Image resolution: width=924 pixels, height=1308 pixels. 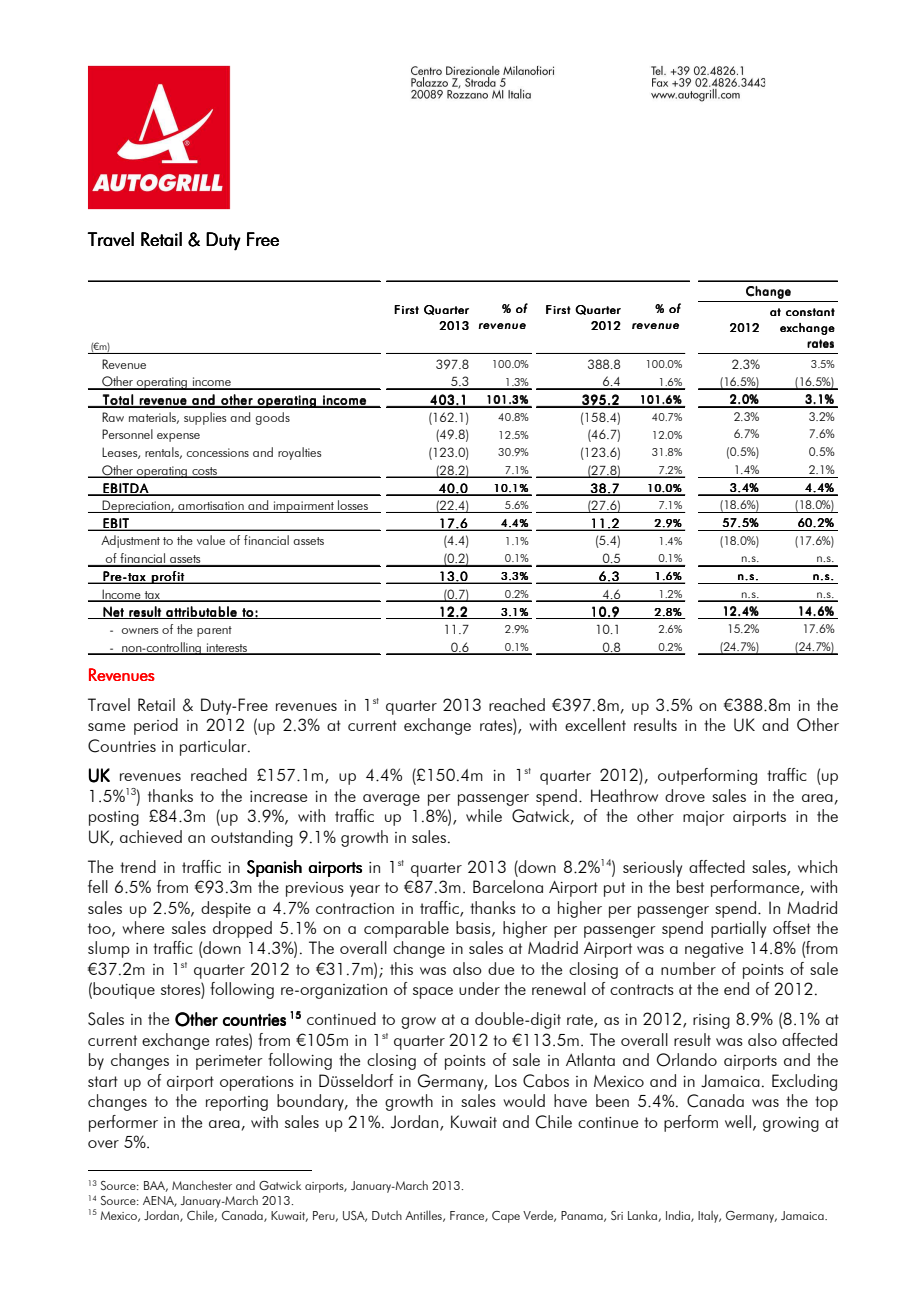 What do you see at coordinates (211, 507) in the screenshot?
I see `amortisation` at bounding box center [211, 507].
